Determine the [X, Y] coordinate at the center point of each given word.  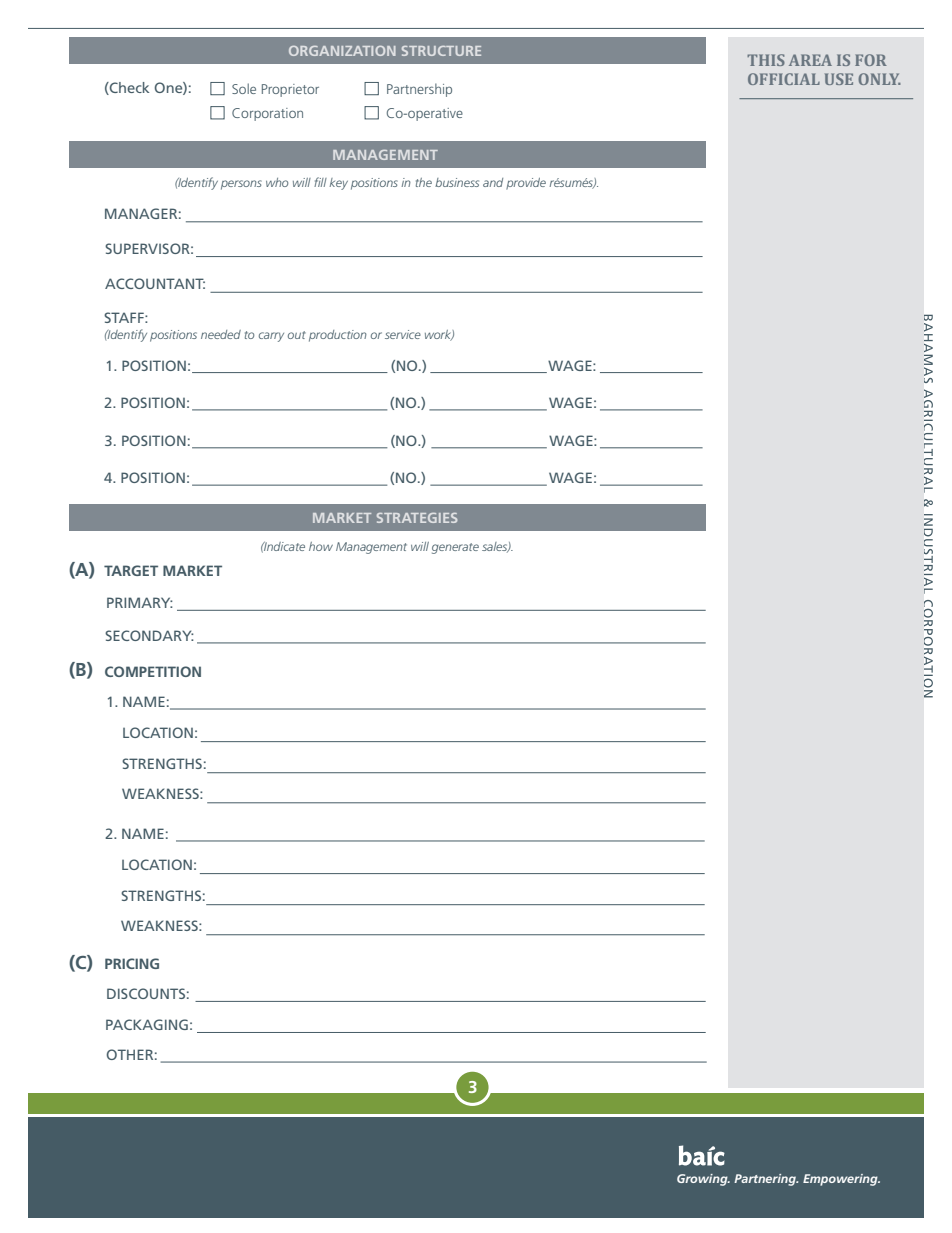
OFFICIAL [784, 79]
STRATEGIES [417, 518]
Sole [244, 88]
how [321, 546]
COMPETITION [153, 671]
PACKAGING [147, 1024]
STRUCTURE [441, 51]
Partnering [766, 1180]
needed [221, 334]
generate [455, 548]
